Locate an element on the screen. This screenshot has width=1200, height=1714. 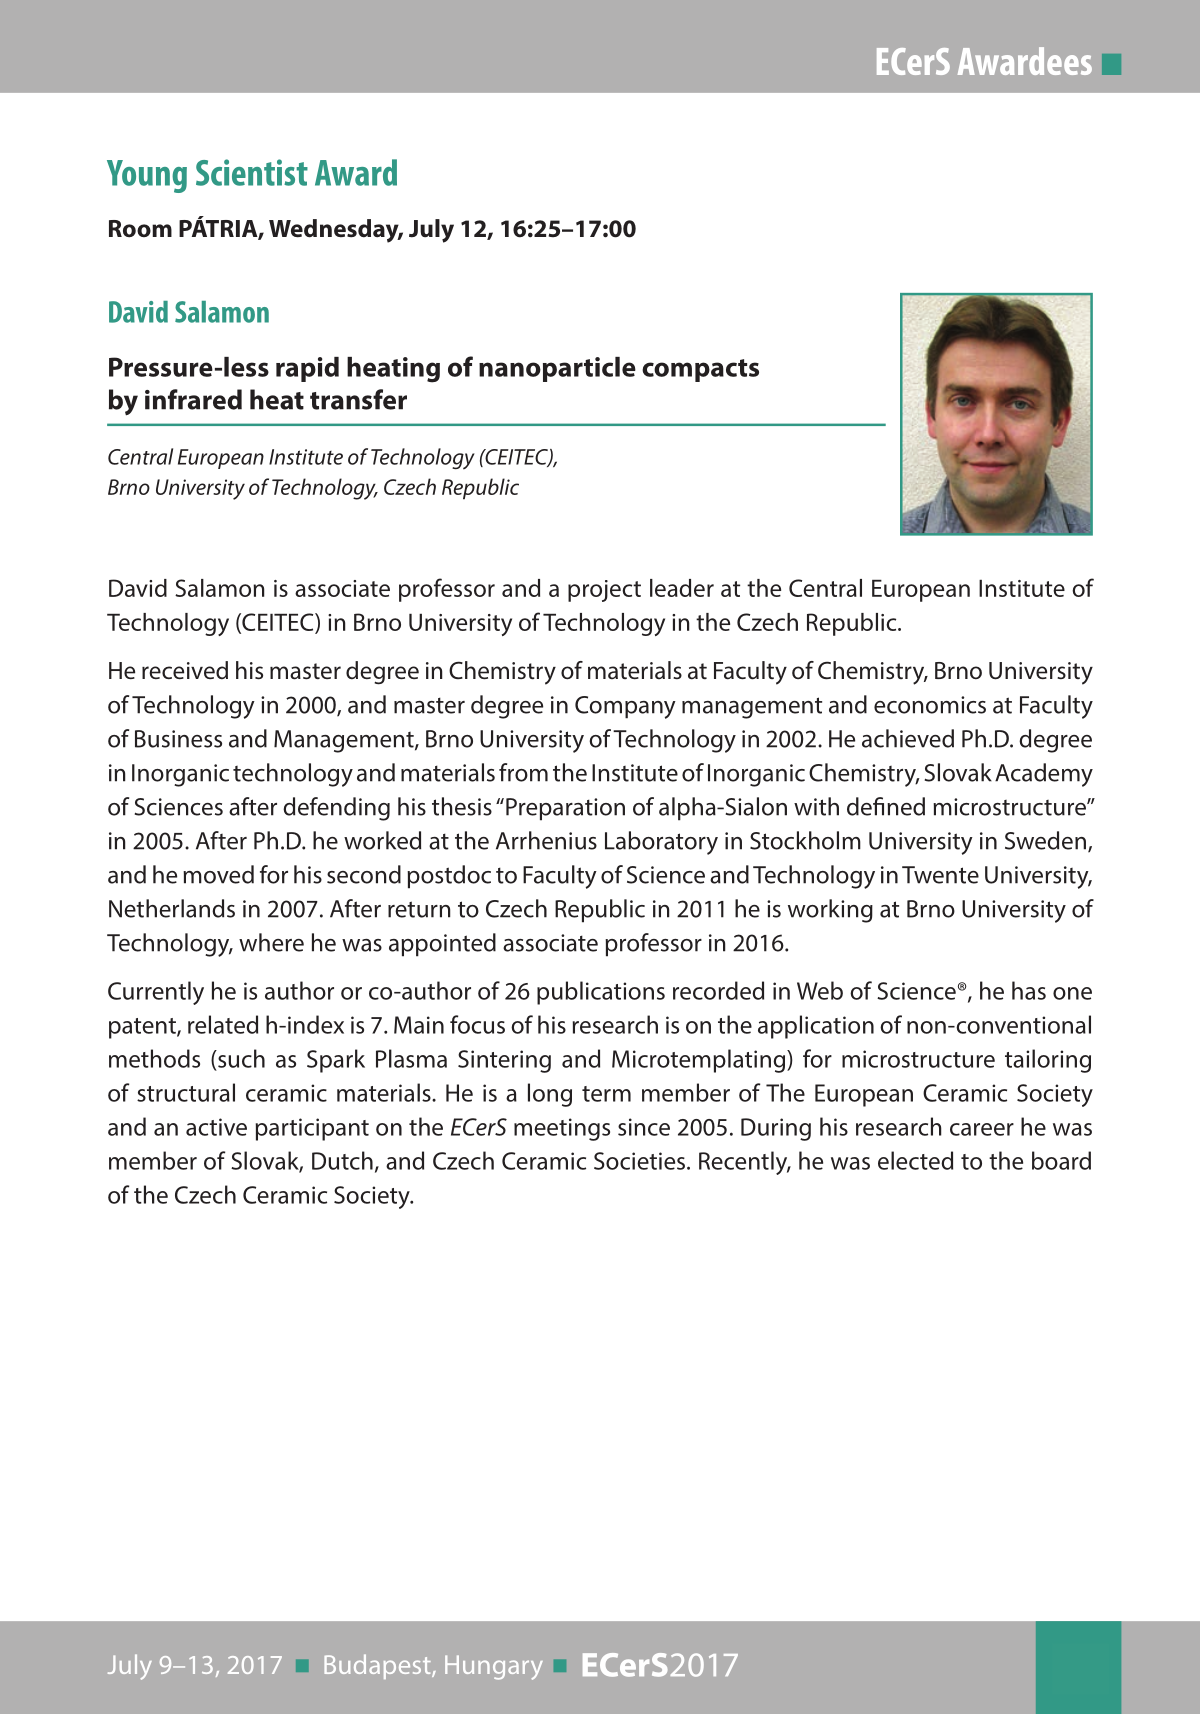
Scientist is located at coordinates (252, 172).
